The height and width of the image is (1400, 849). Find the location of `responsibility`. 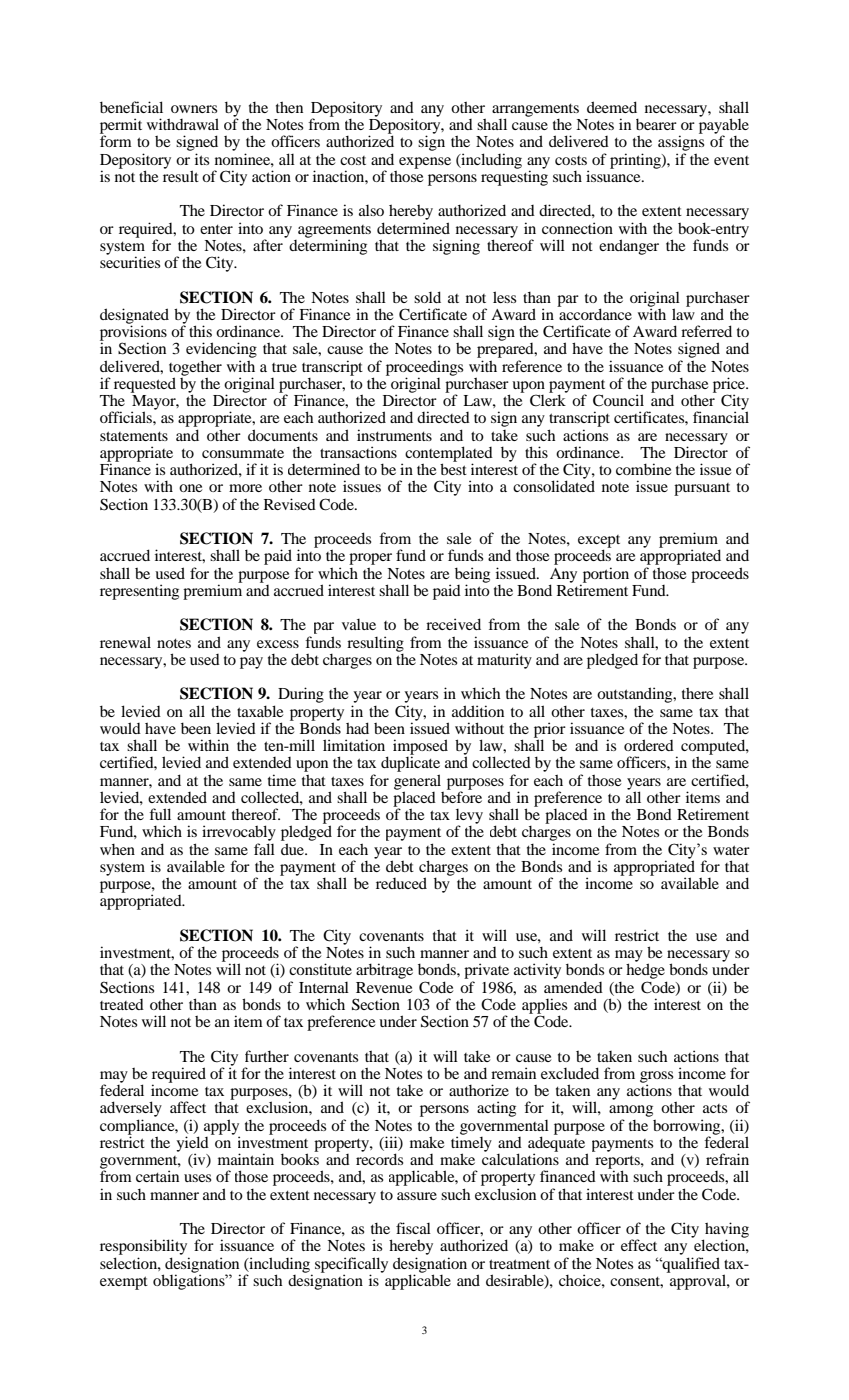

responsibility is located at coordinates (143, 1247).
